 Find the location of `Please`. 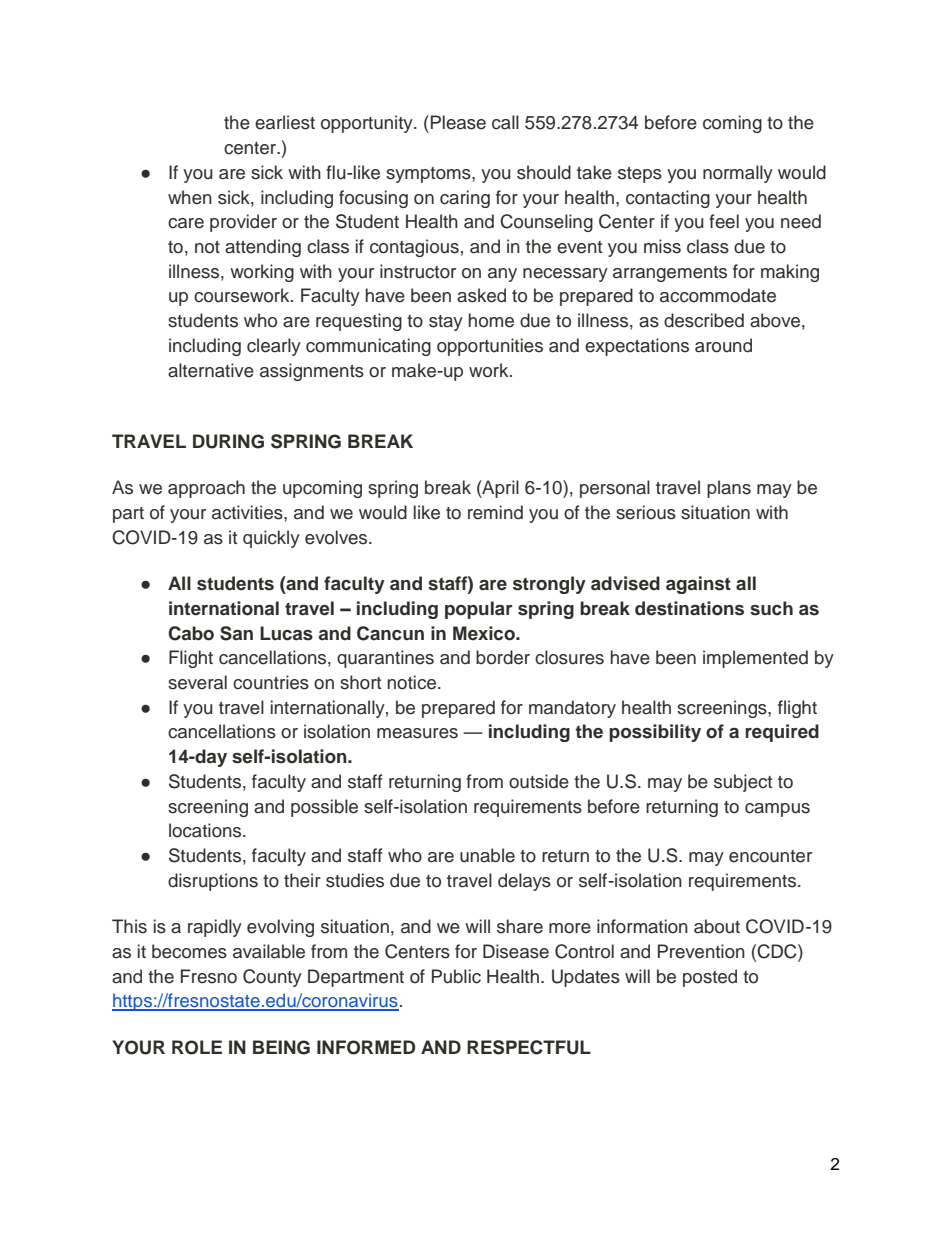

Please is located at coordinates (458, 122).
